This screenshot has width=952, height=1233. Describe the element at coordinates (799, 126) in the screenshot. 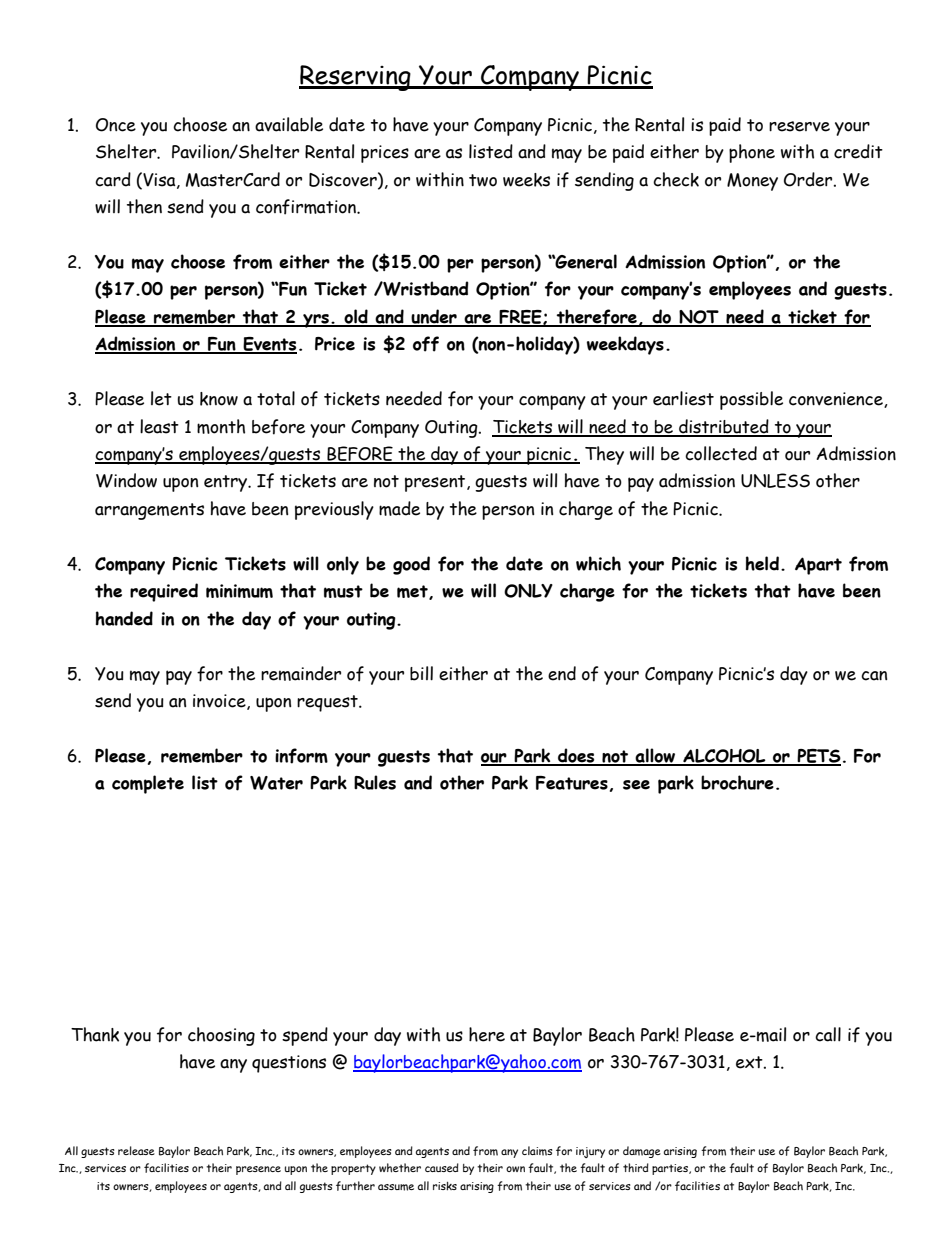

I see `reserve` at that location.
